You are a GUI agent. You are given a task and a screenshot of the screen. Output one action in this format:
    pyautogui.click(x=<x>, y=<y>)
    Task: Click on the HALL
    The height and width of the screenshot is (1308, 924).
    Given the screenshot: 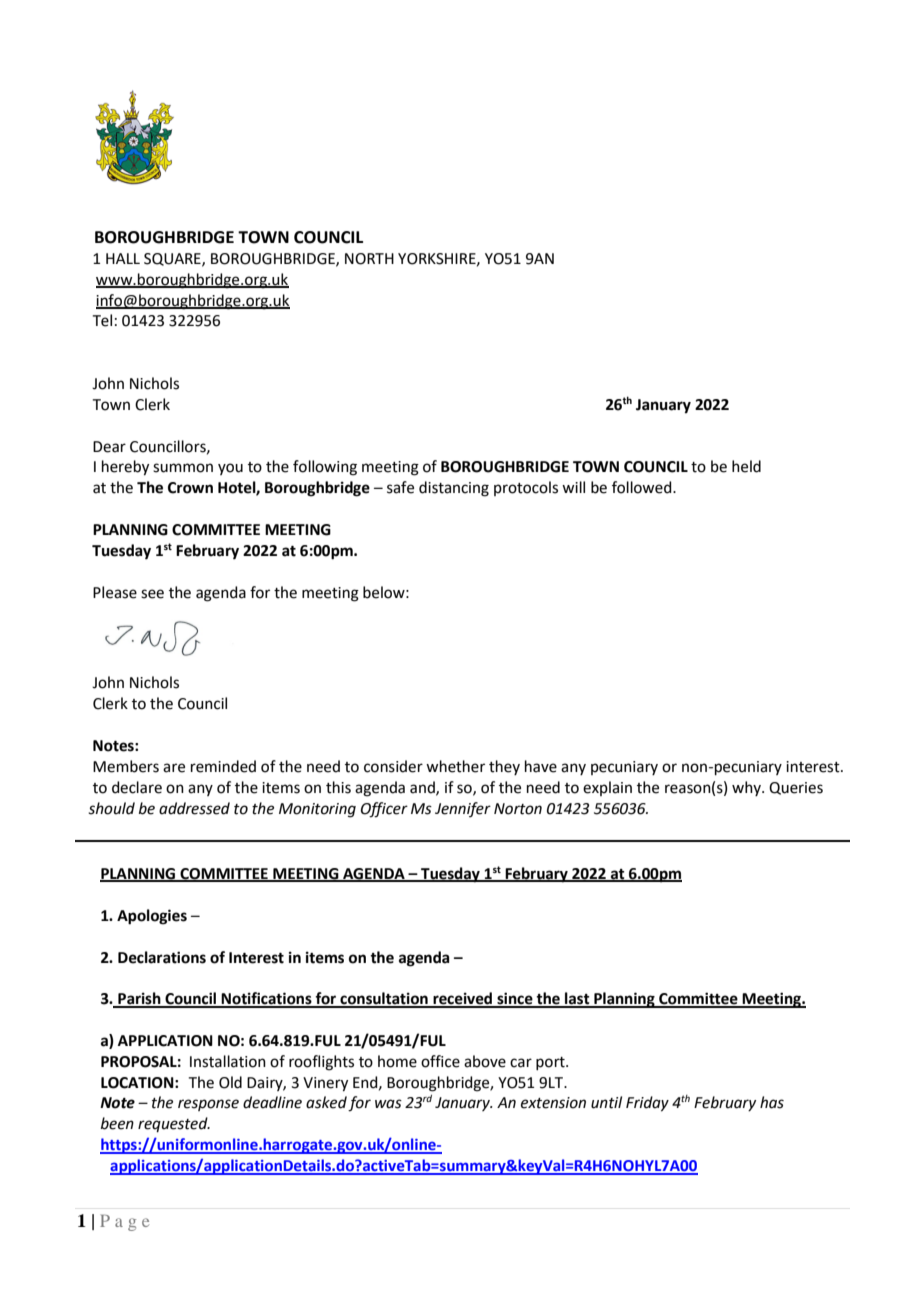 What is the action you would take?
    pyautogui.click(x=123, y=258)
